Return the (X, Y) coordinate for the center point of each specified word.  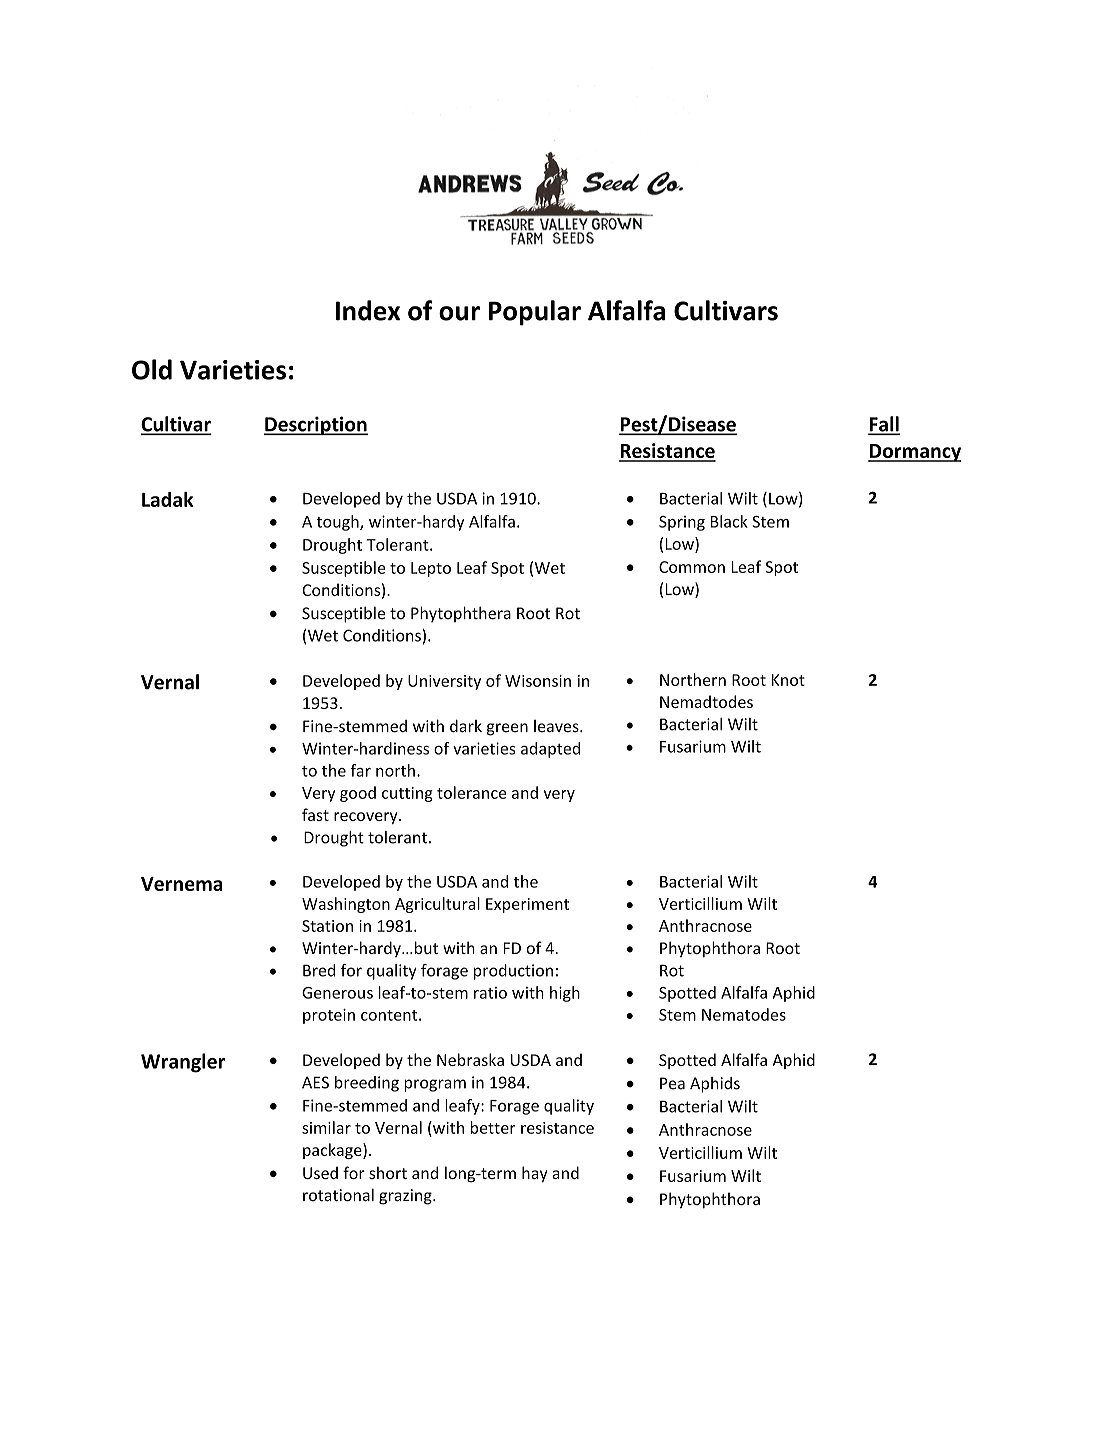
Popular (535, 313)
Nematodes (744, 1014)
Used (320, 1173)
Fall (884, 425)
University (444, 682)
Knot (788, 680)
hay (534, 1174)
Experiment (527, 905)
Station (327, 926)
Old (152, 369)
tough (338, 523)
